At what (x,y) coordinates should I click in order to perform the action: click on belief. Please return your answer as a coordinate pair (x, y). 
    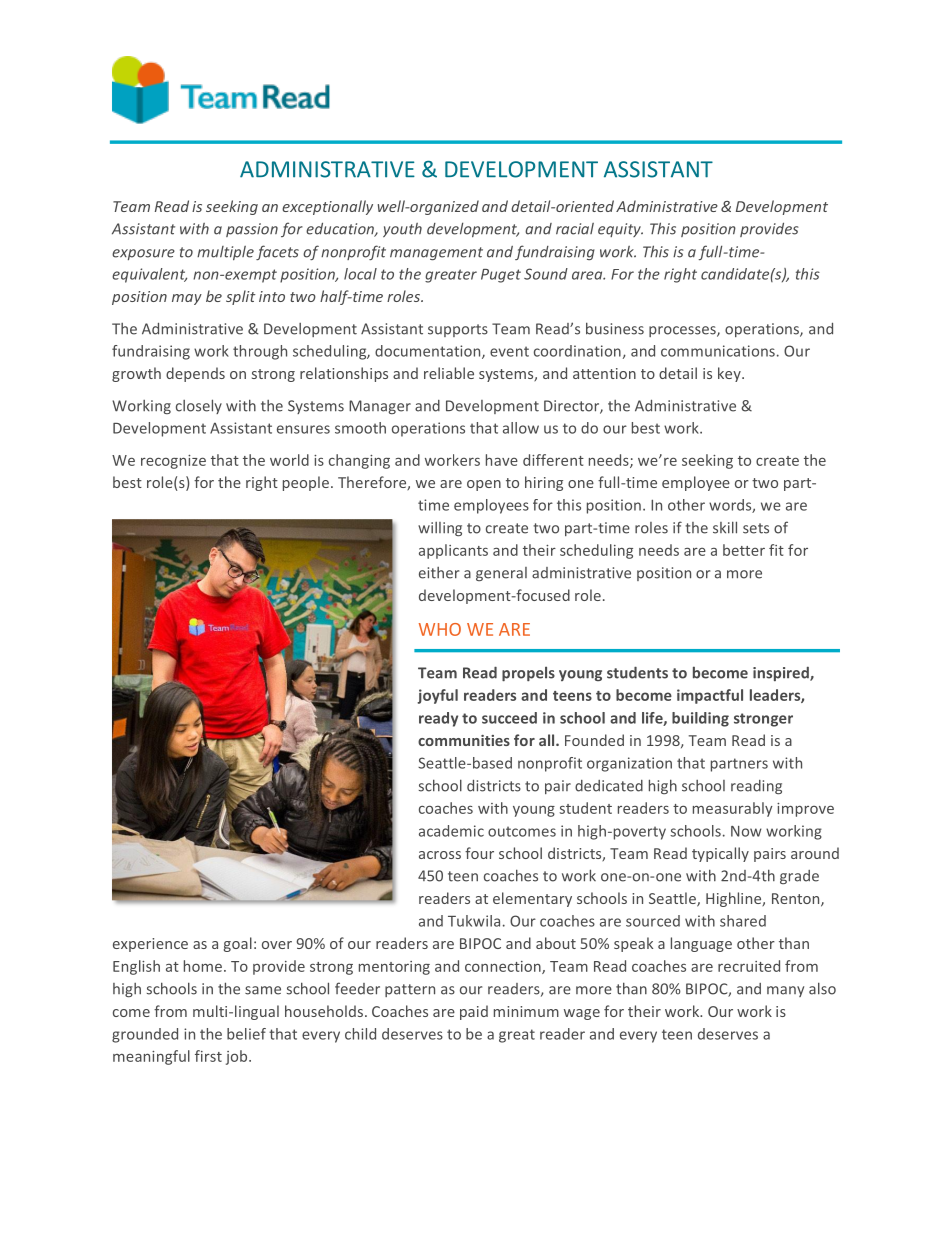
    Looking at the image, I should click on (246, 1034).
